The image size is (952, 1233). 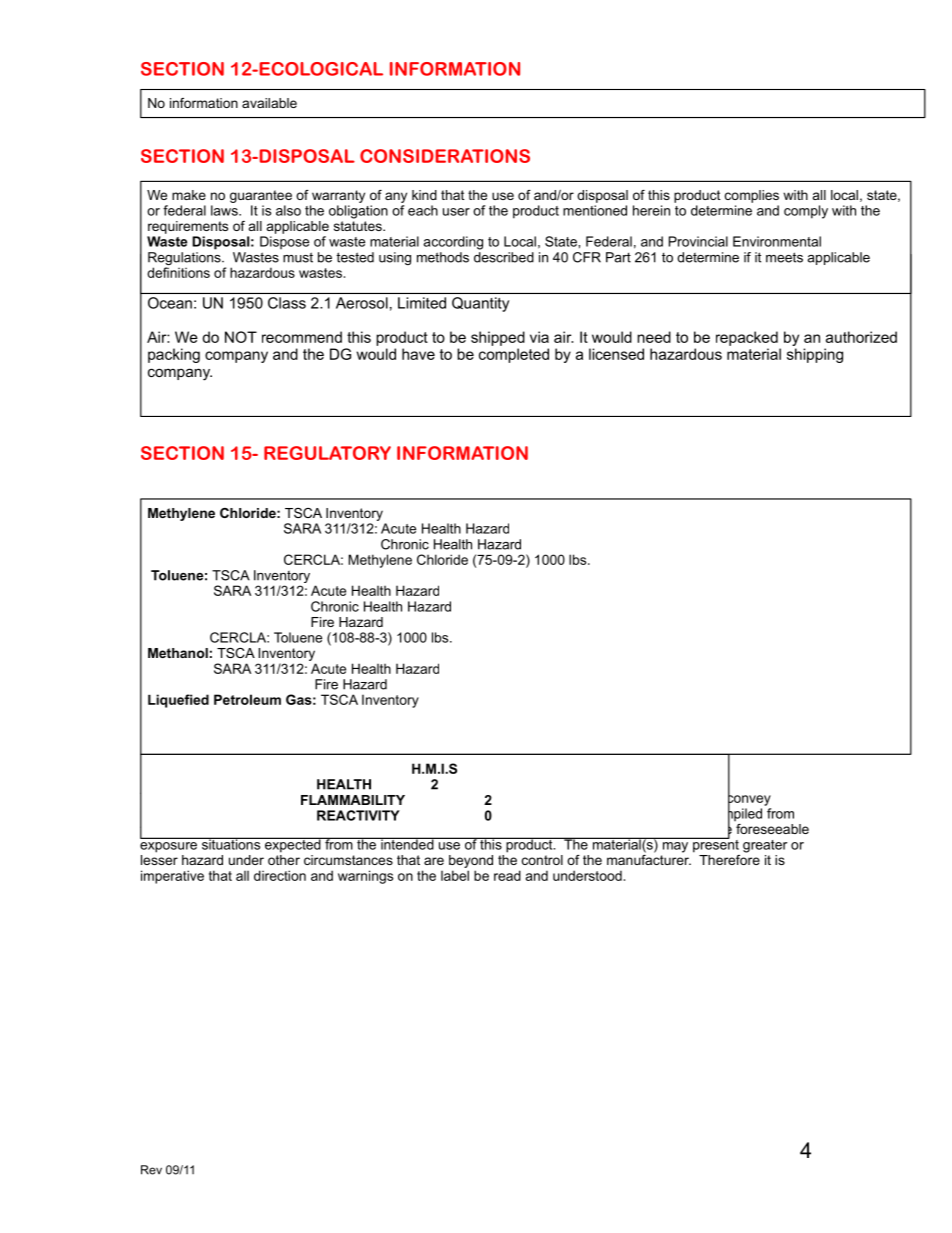 I want to click on complies, so click(x=752, y=196).
